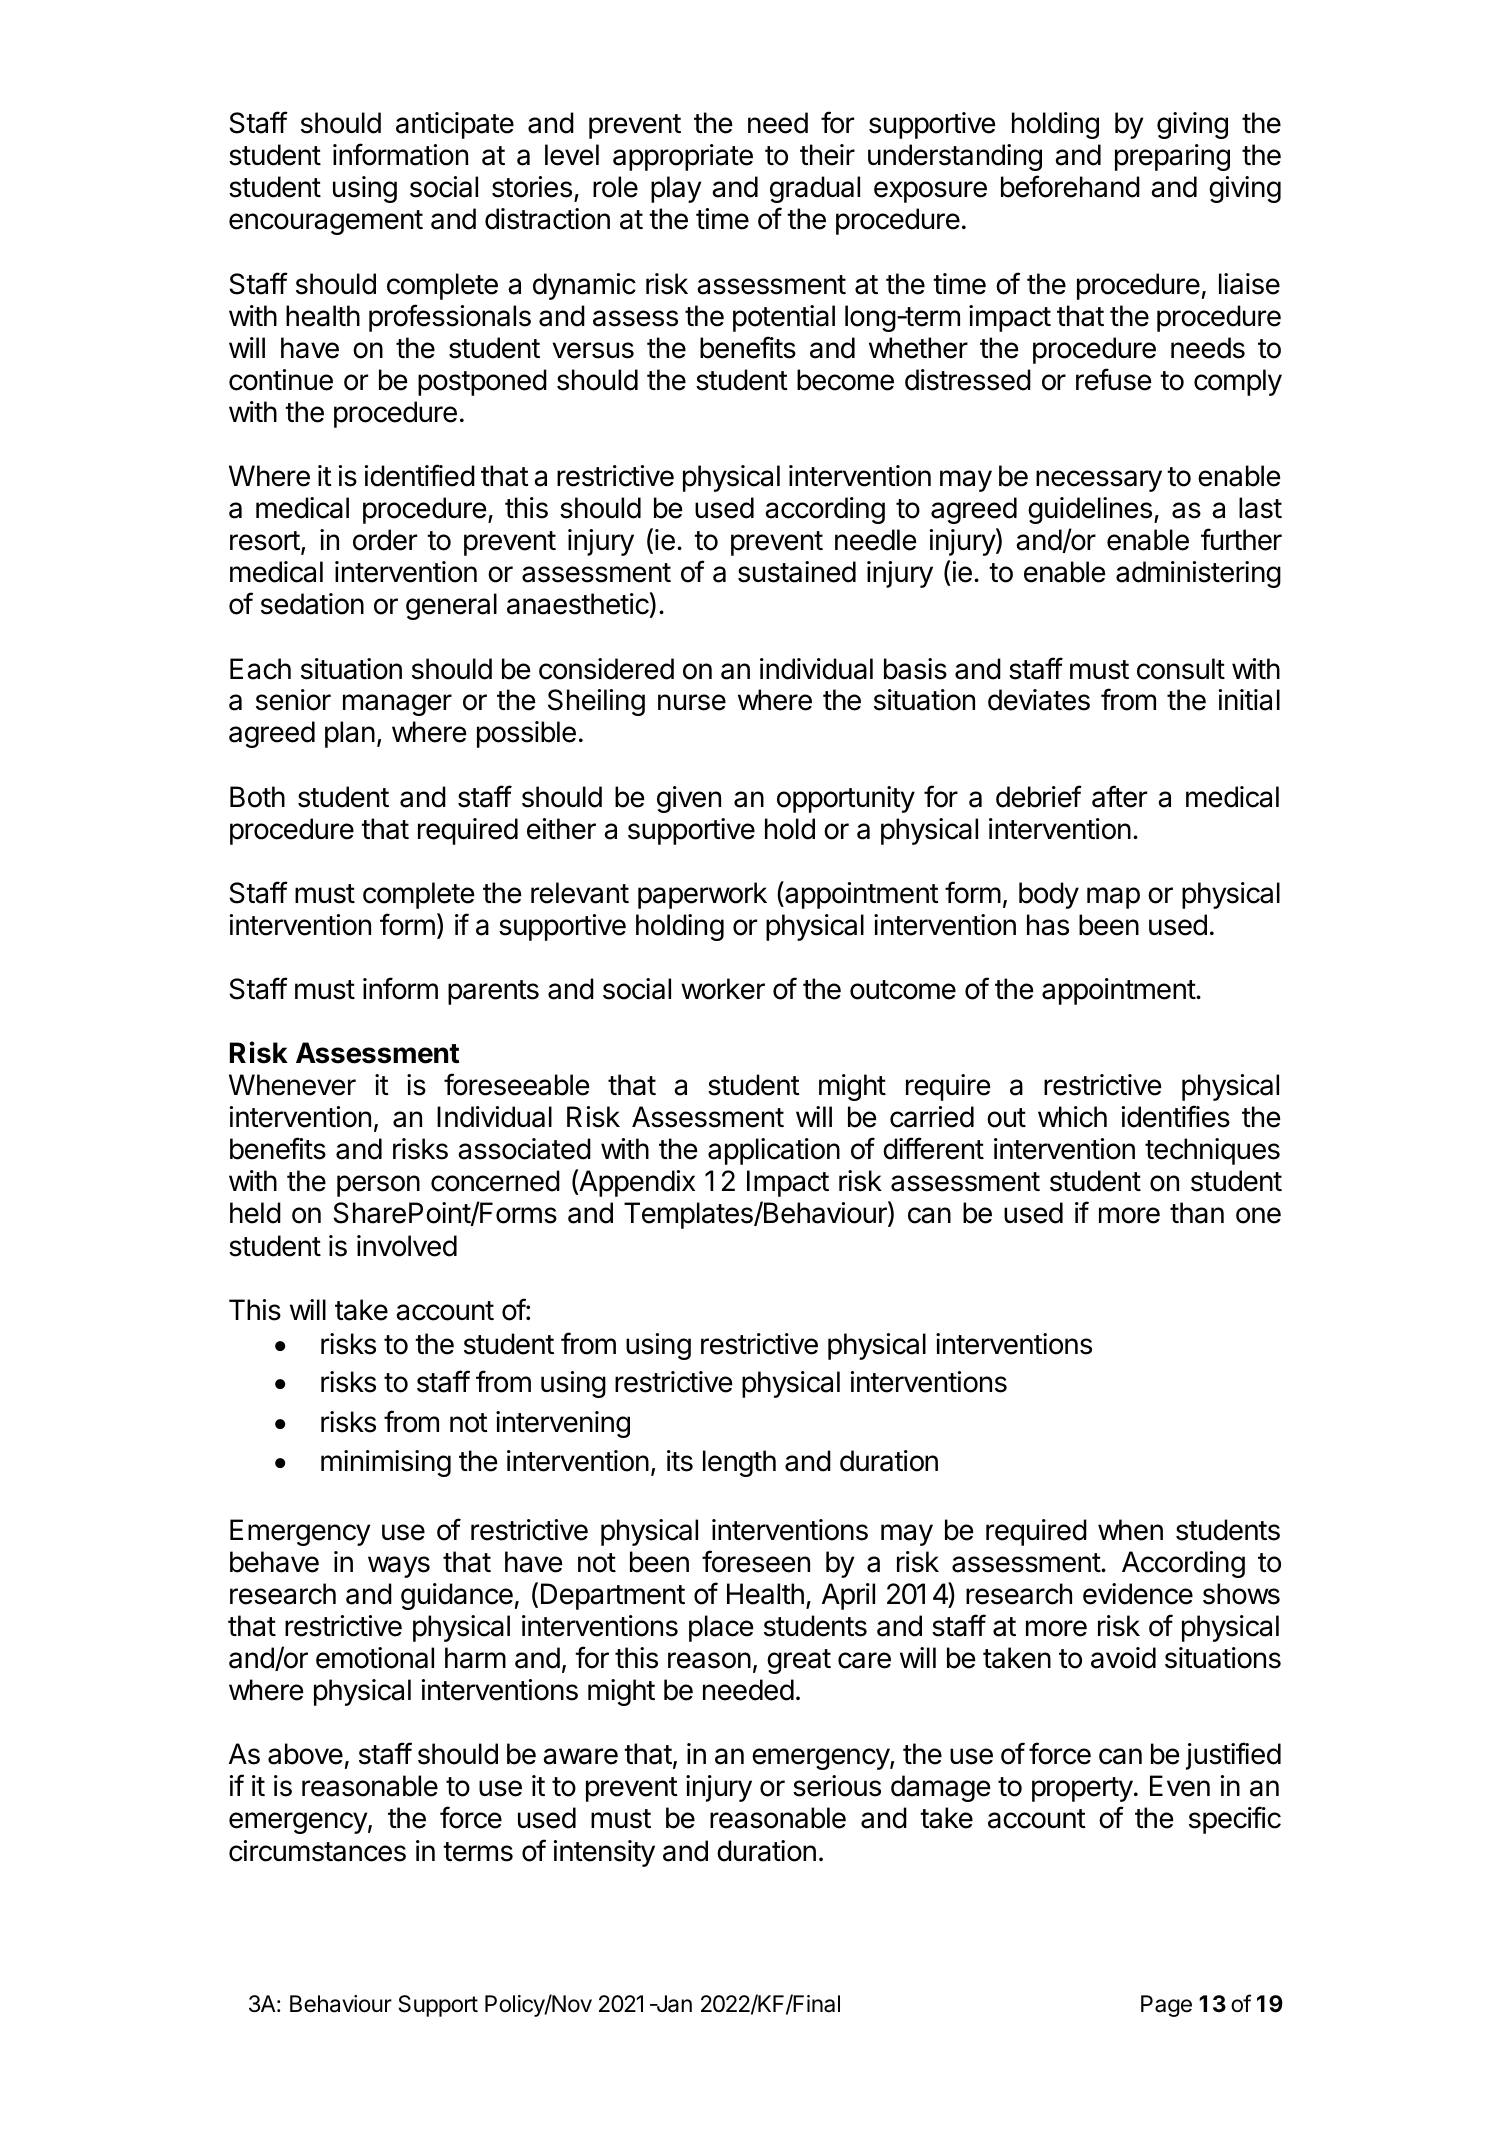  I want to click on person, so click(378, 1186).
